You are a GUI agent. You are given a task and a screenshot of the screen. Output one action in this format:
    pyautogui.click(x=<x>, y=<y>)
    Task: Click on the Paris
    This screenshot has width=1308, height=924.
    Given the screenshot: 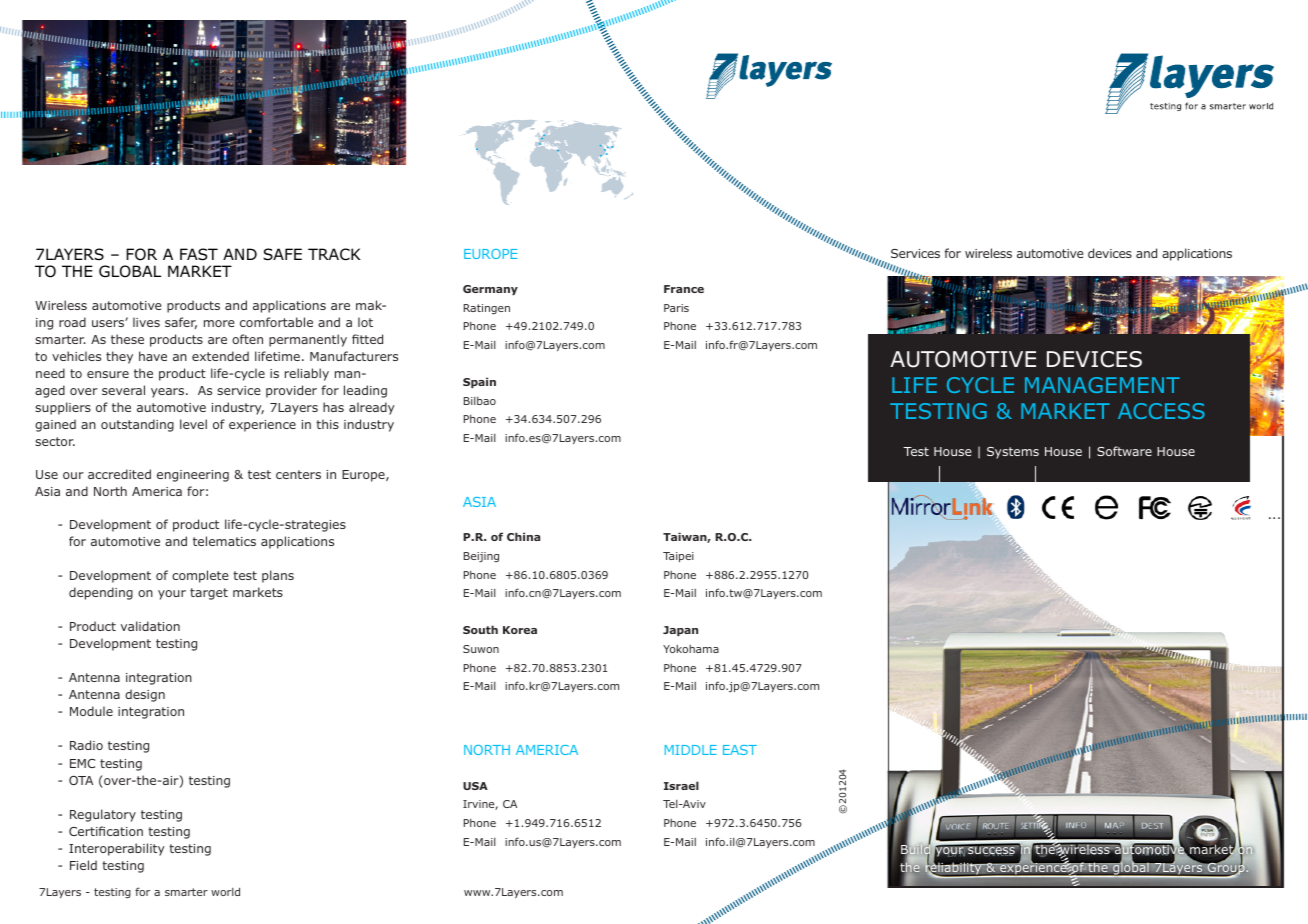 What is the action you would take?
    pyautogui.click(x=676, y=308)
